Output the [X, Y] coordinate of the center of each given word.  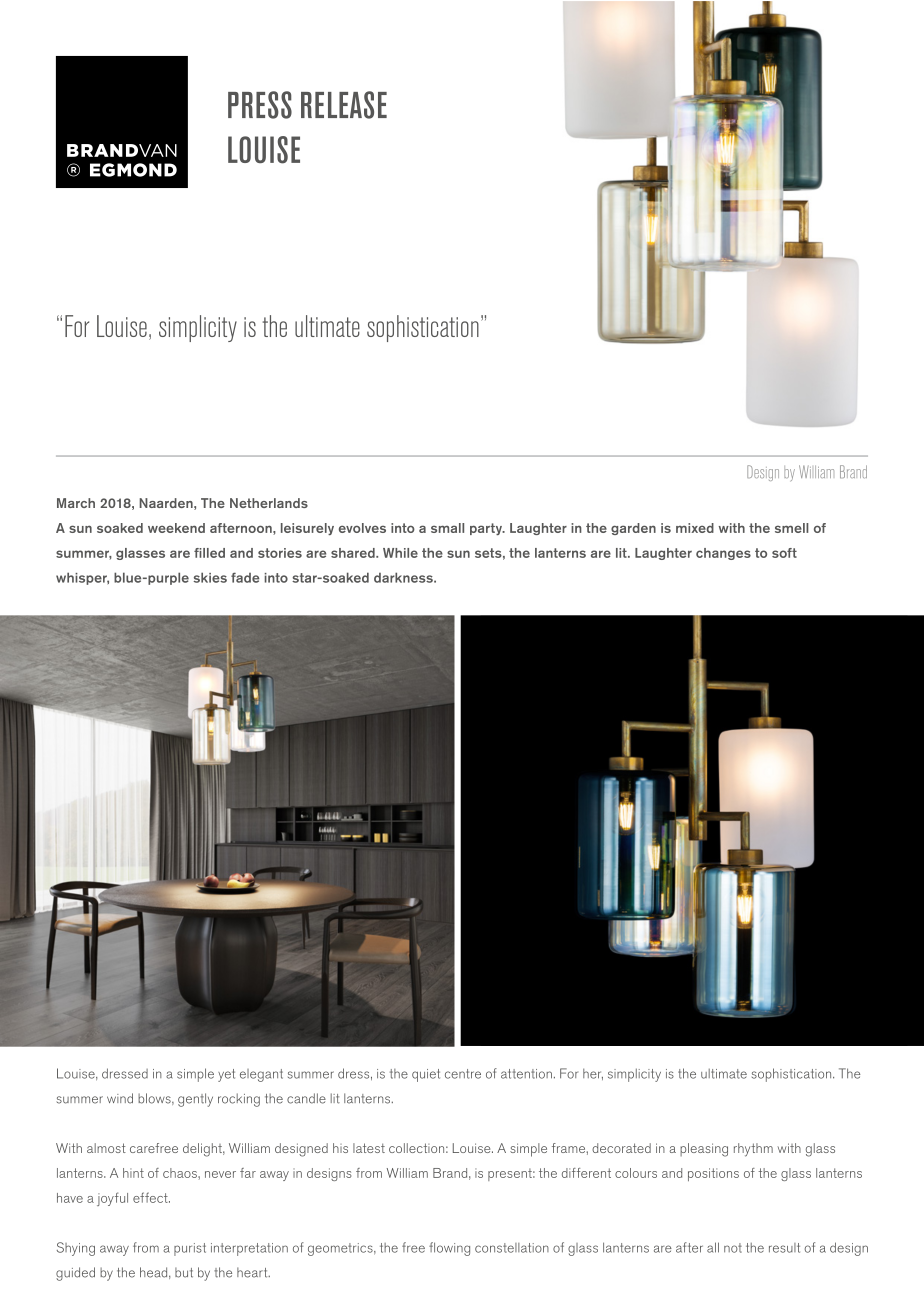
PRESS [260, 105]
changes [723, 554]
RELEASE [344, 105]
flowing [449, 1249]
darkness [404, 577]
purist [190, 1249]
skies [210, 577]
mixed [695, 528]
